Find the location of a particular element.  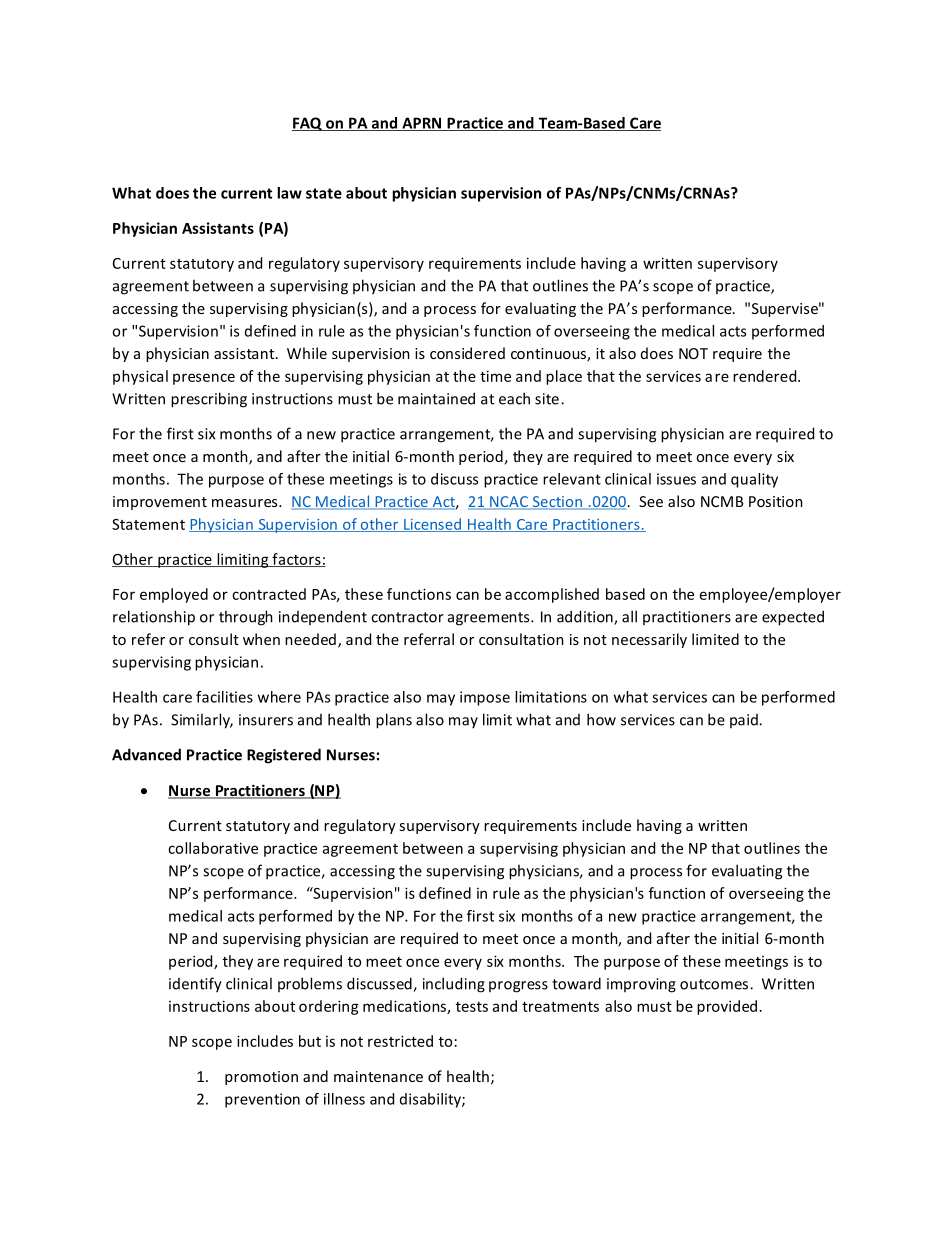

APRN is located at coordinates (422, 124).
